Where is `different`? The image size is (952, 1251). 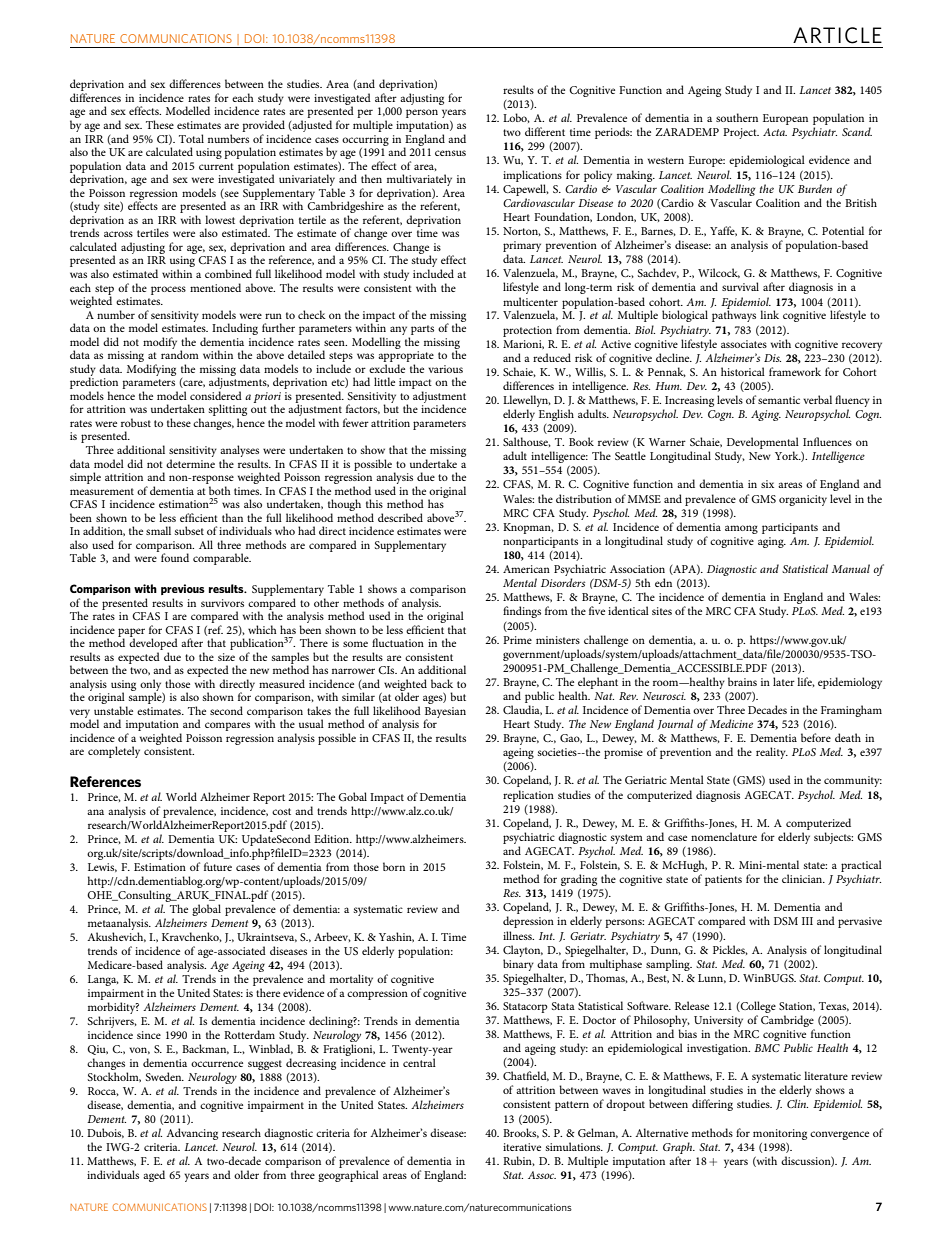 different is located at coordinates (545, 131).
